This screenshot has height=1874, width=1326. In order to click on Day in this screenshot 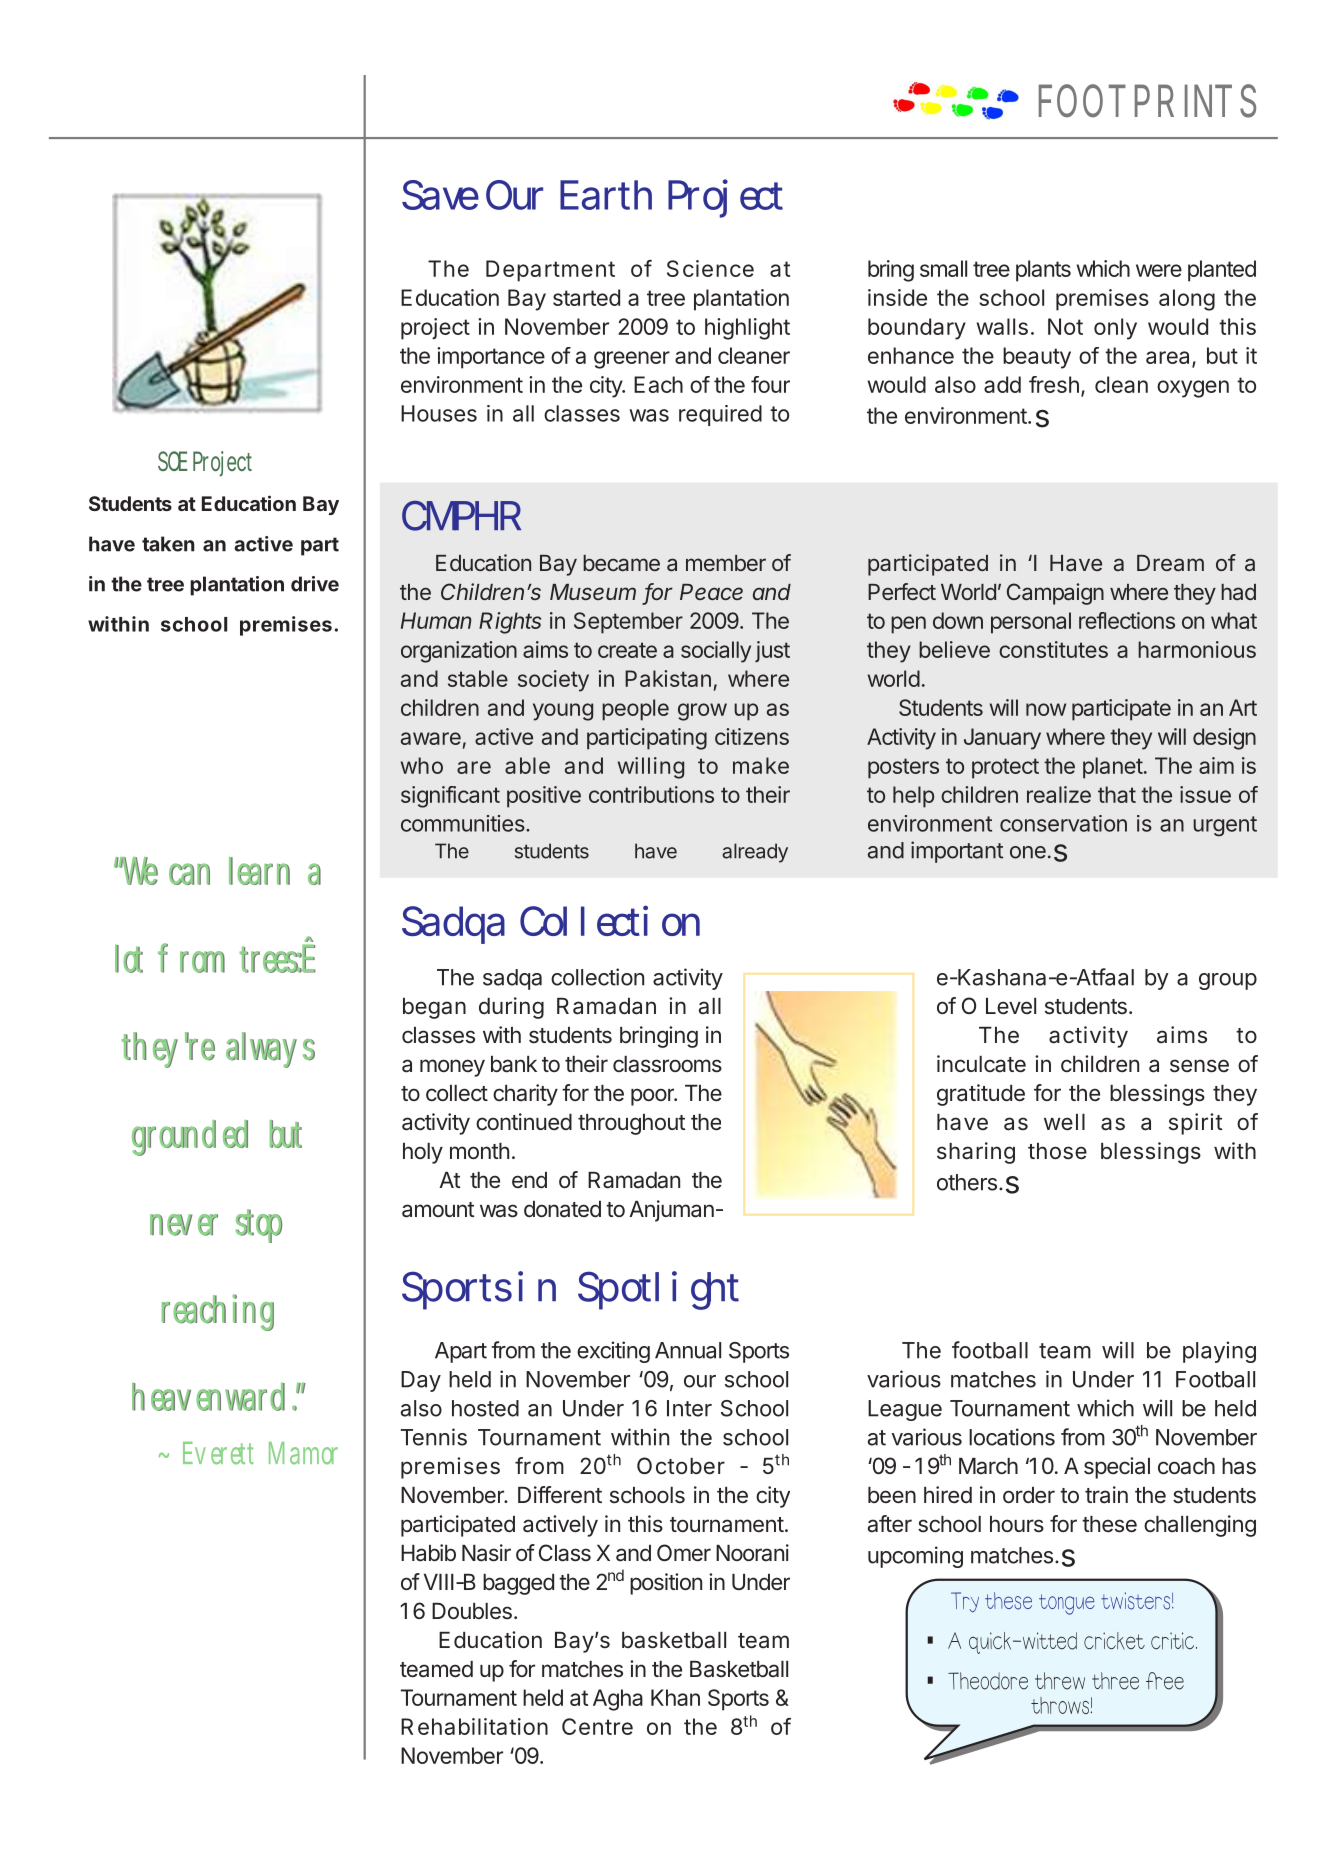, I will do `click(421, 1381)`.
